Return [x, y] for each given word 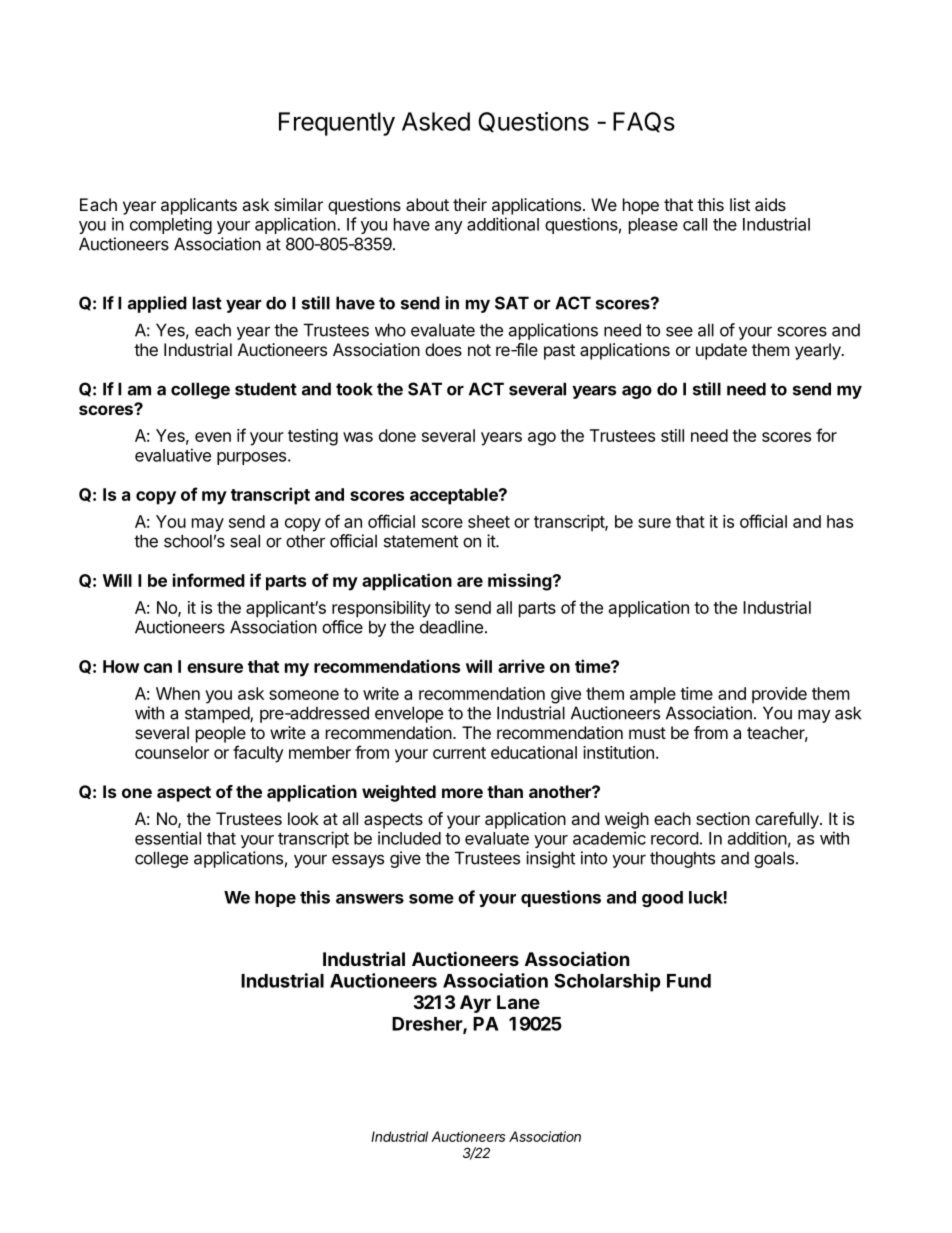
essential [168, 838]
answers [370, 899]
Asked [436, 121]
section [723, 818]
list [740, 204]
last [207, 303]
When [178, 693]
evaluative [173, 455]
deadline [451, 627]
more [462, 793]
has [840, 521]
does [443, 349]
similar [298, 204]
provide [779, 695]
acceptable [455, 496]
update [721, 351]
